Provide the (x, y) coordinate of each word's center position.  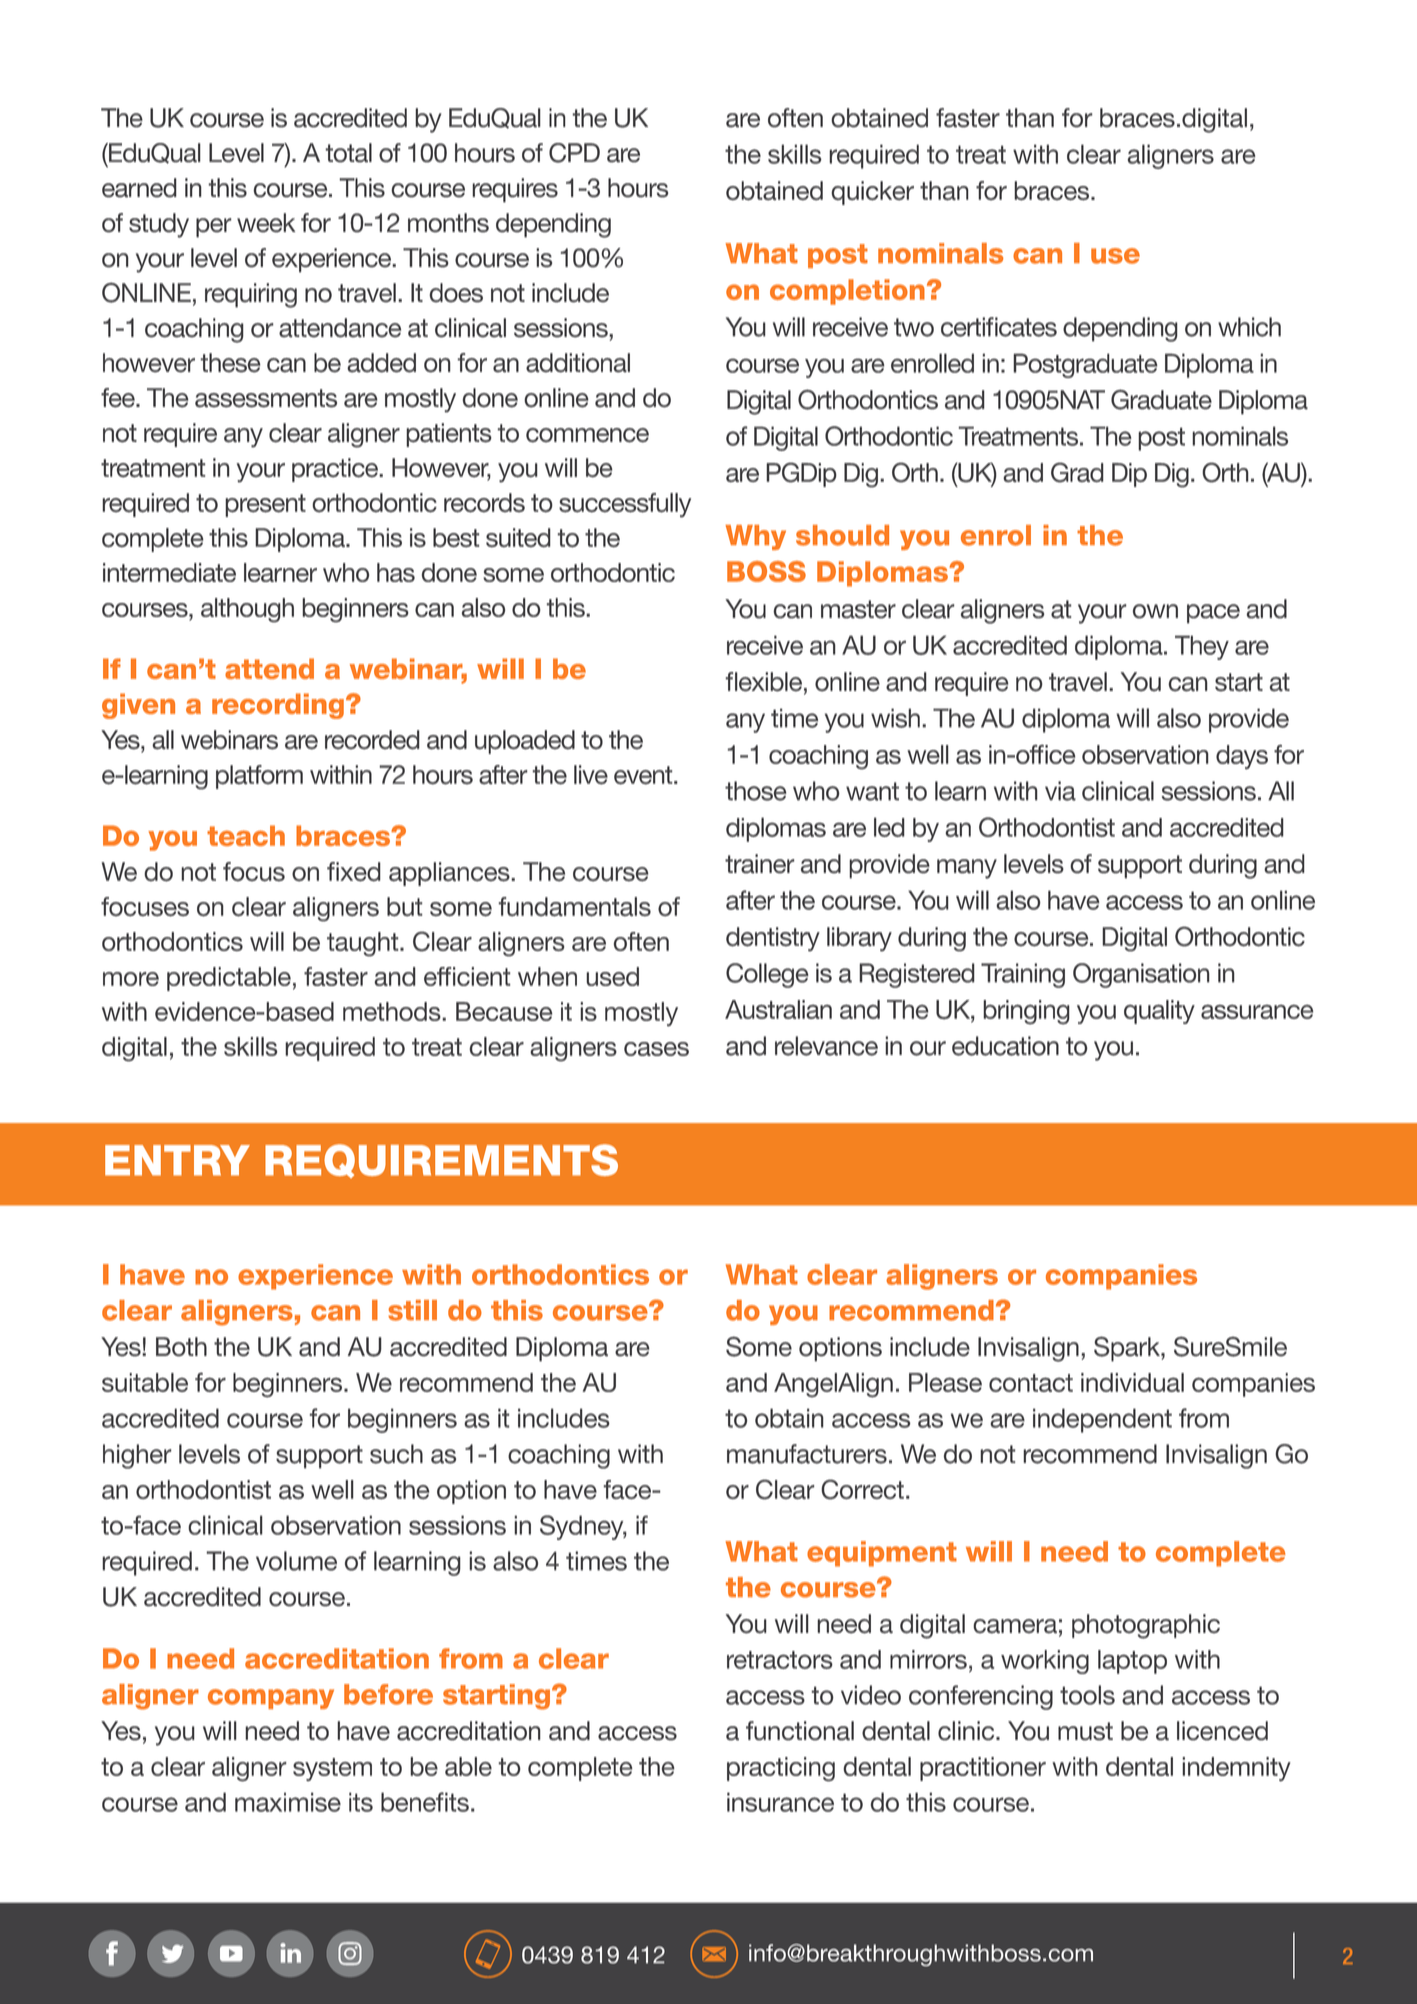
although (247, 610)
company (271, 1699)
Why (755, 537)
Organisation (1141, 975)
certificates (999, 327)
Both (181, 1346)
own (1155, 611)
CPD (574, 153)
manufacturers (807, 1454)
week (266, 223)
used (612, 976)
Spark (1128, 1349)
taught (364, 944)
